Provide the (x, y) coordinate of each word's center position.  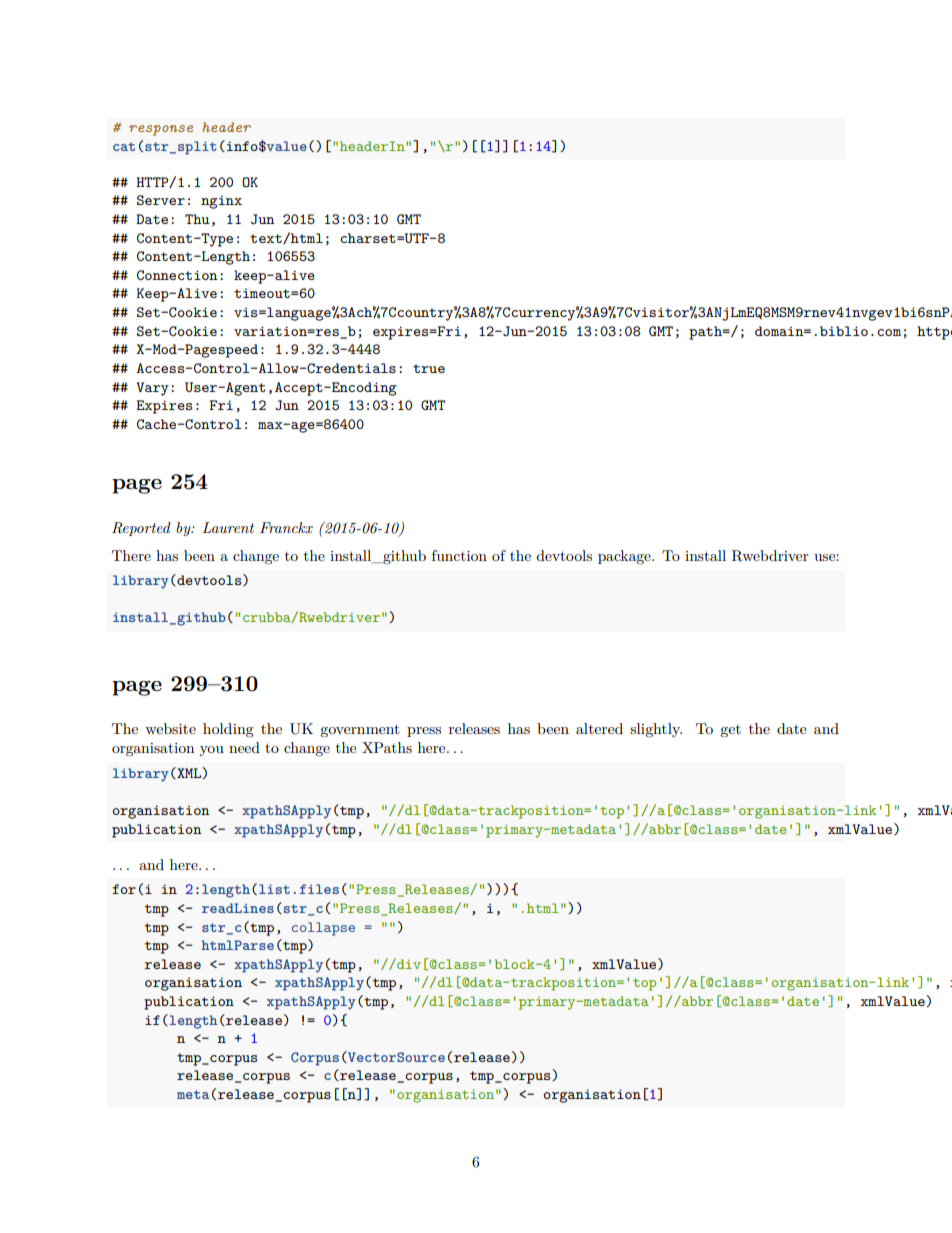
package (625, 557)
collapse (323, 929)
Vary (153, 389)
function (459, 555)
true (429, 368)
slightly (656, 730)
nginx (221, 202)
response (161, 130)
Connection (177, 275)
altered (599, 728)
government (360, 731)
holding (228, 730)
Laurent (228, 527)
